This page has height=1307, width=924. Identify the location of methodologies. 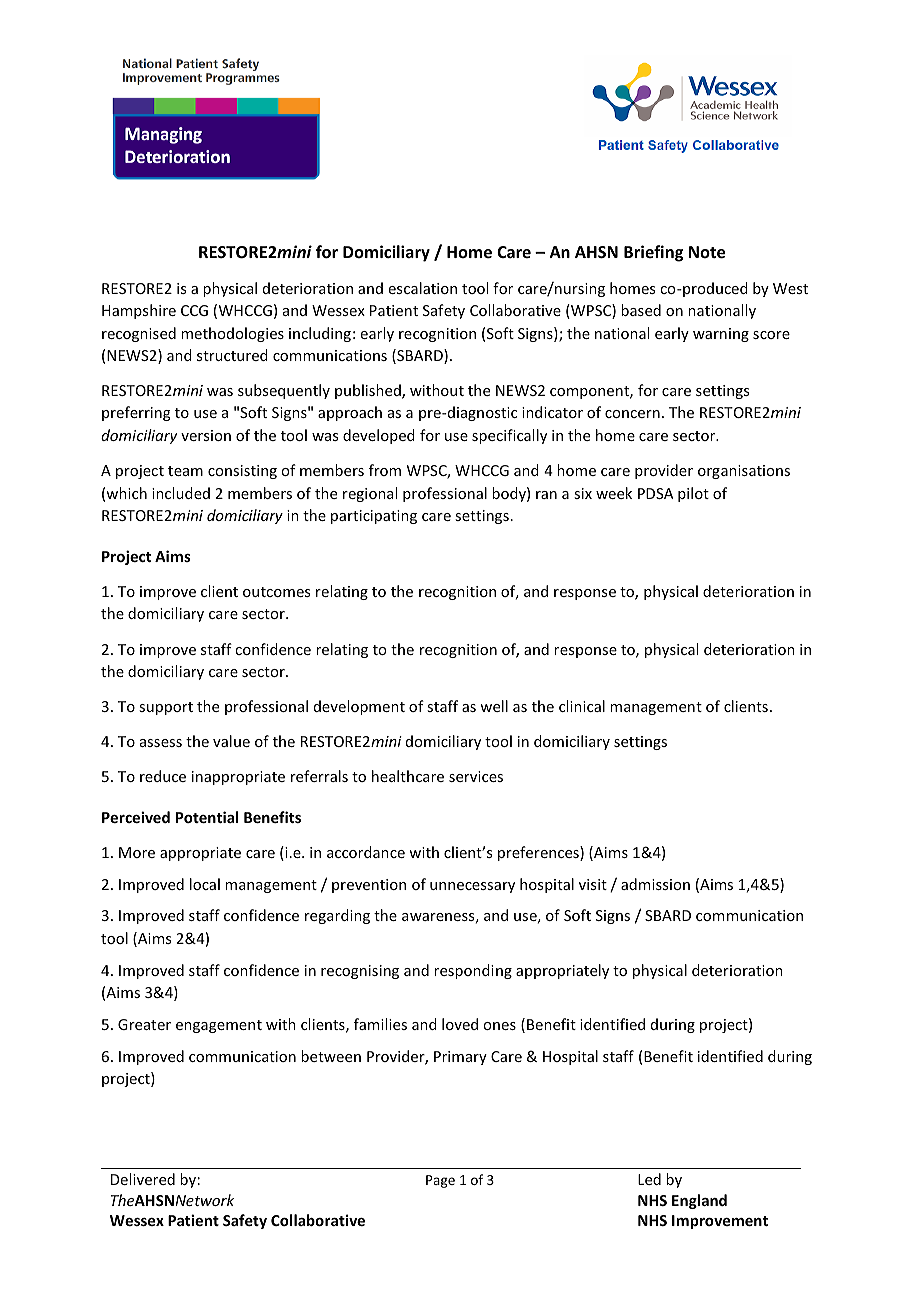
(232, 334).
